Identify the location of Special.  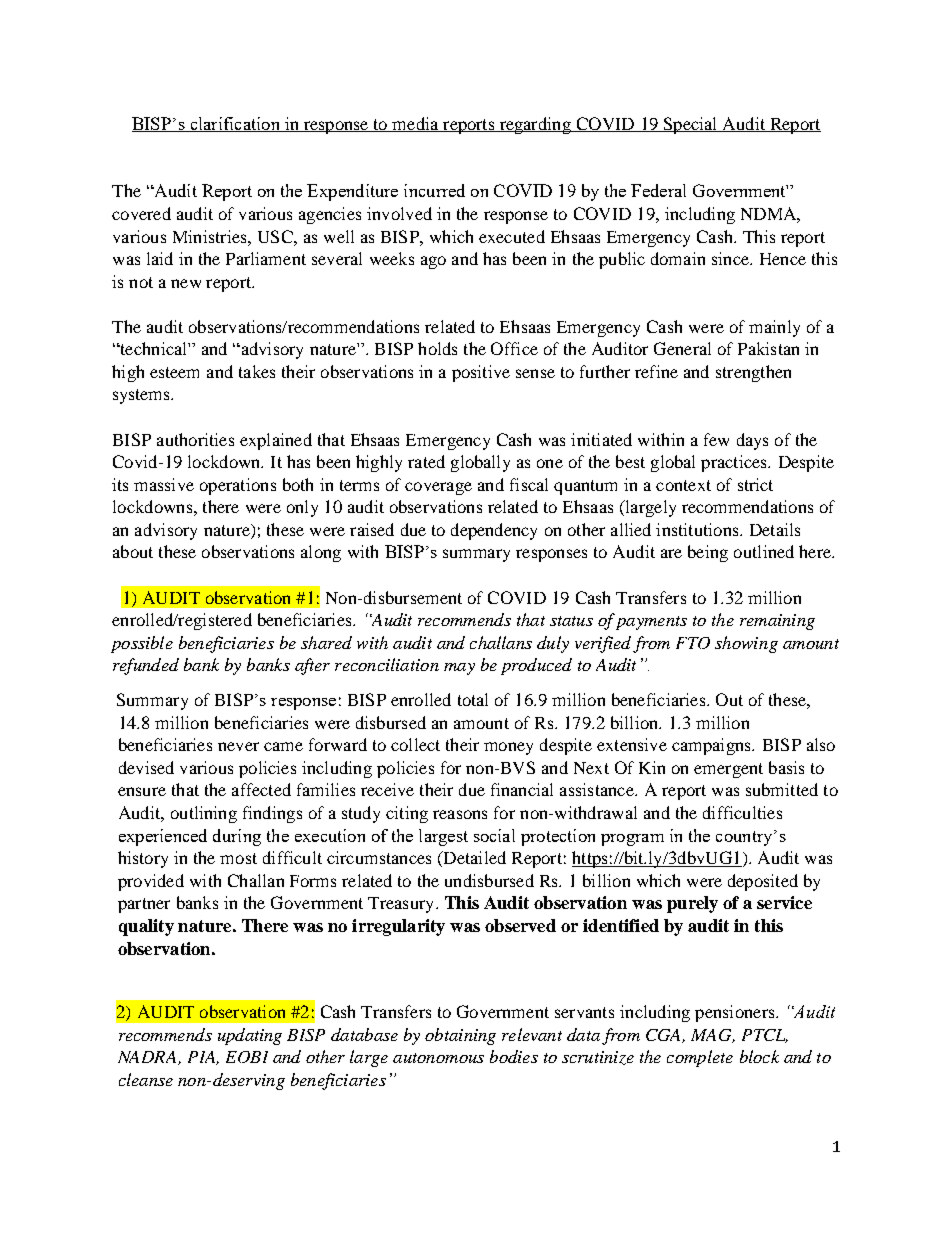
(690, 125).
